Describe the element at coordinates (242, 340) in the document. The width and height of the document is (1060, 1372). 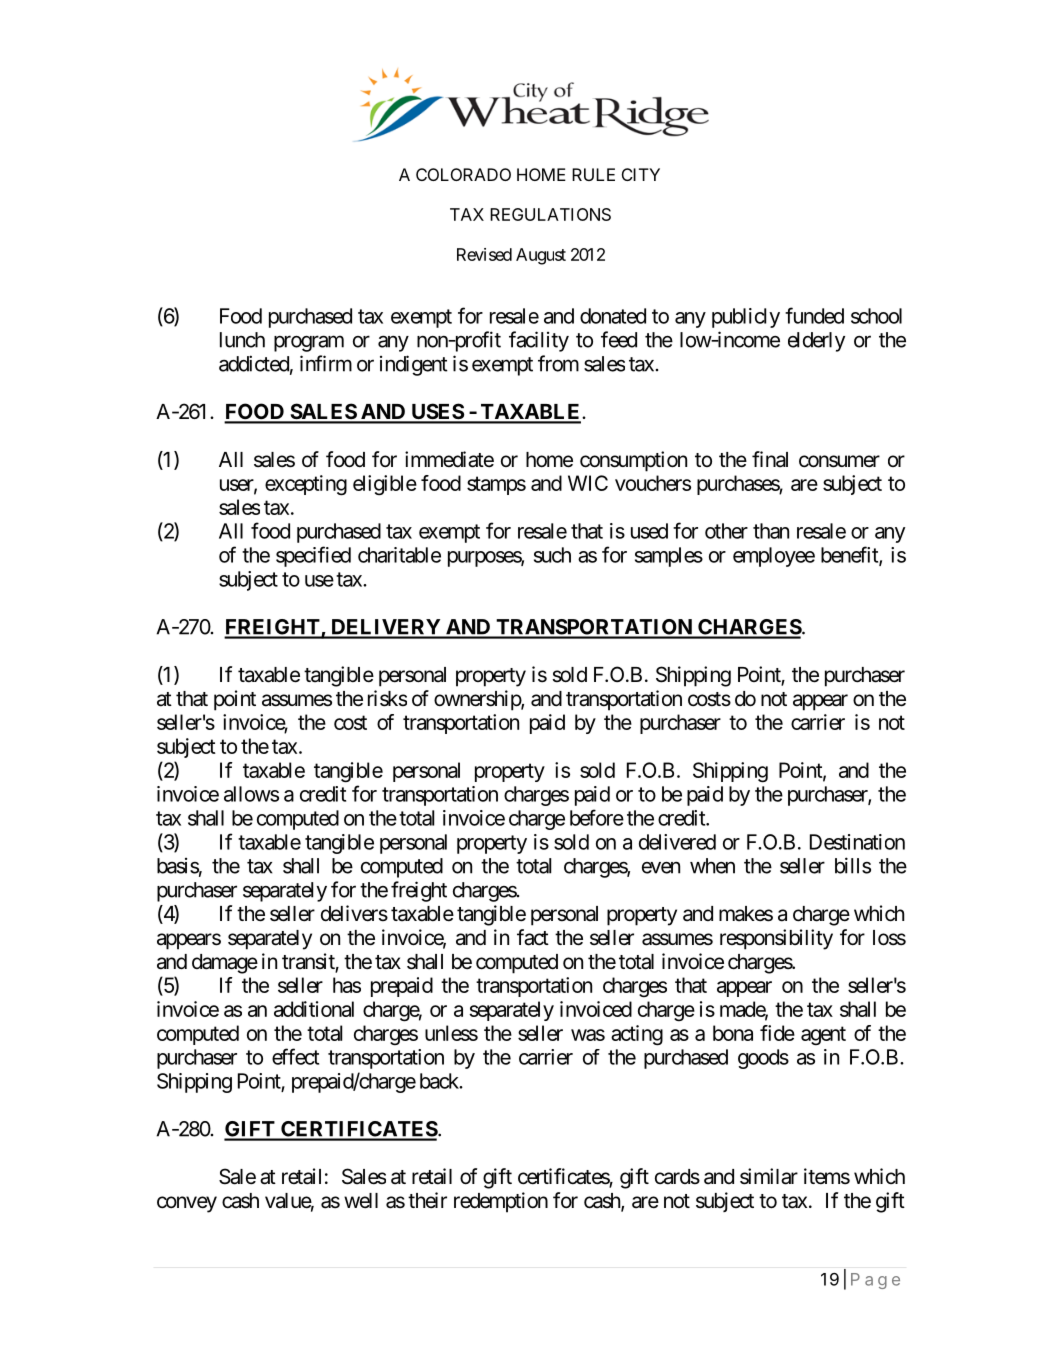
I see `lunch` at that location.
